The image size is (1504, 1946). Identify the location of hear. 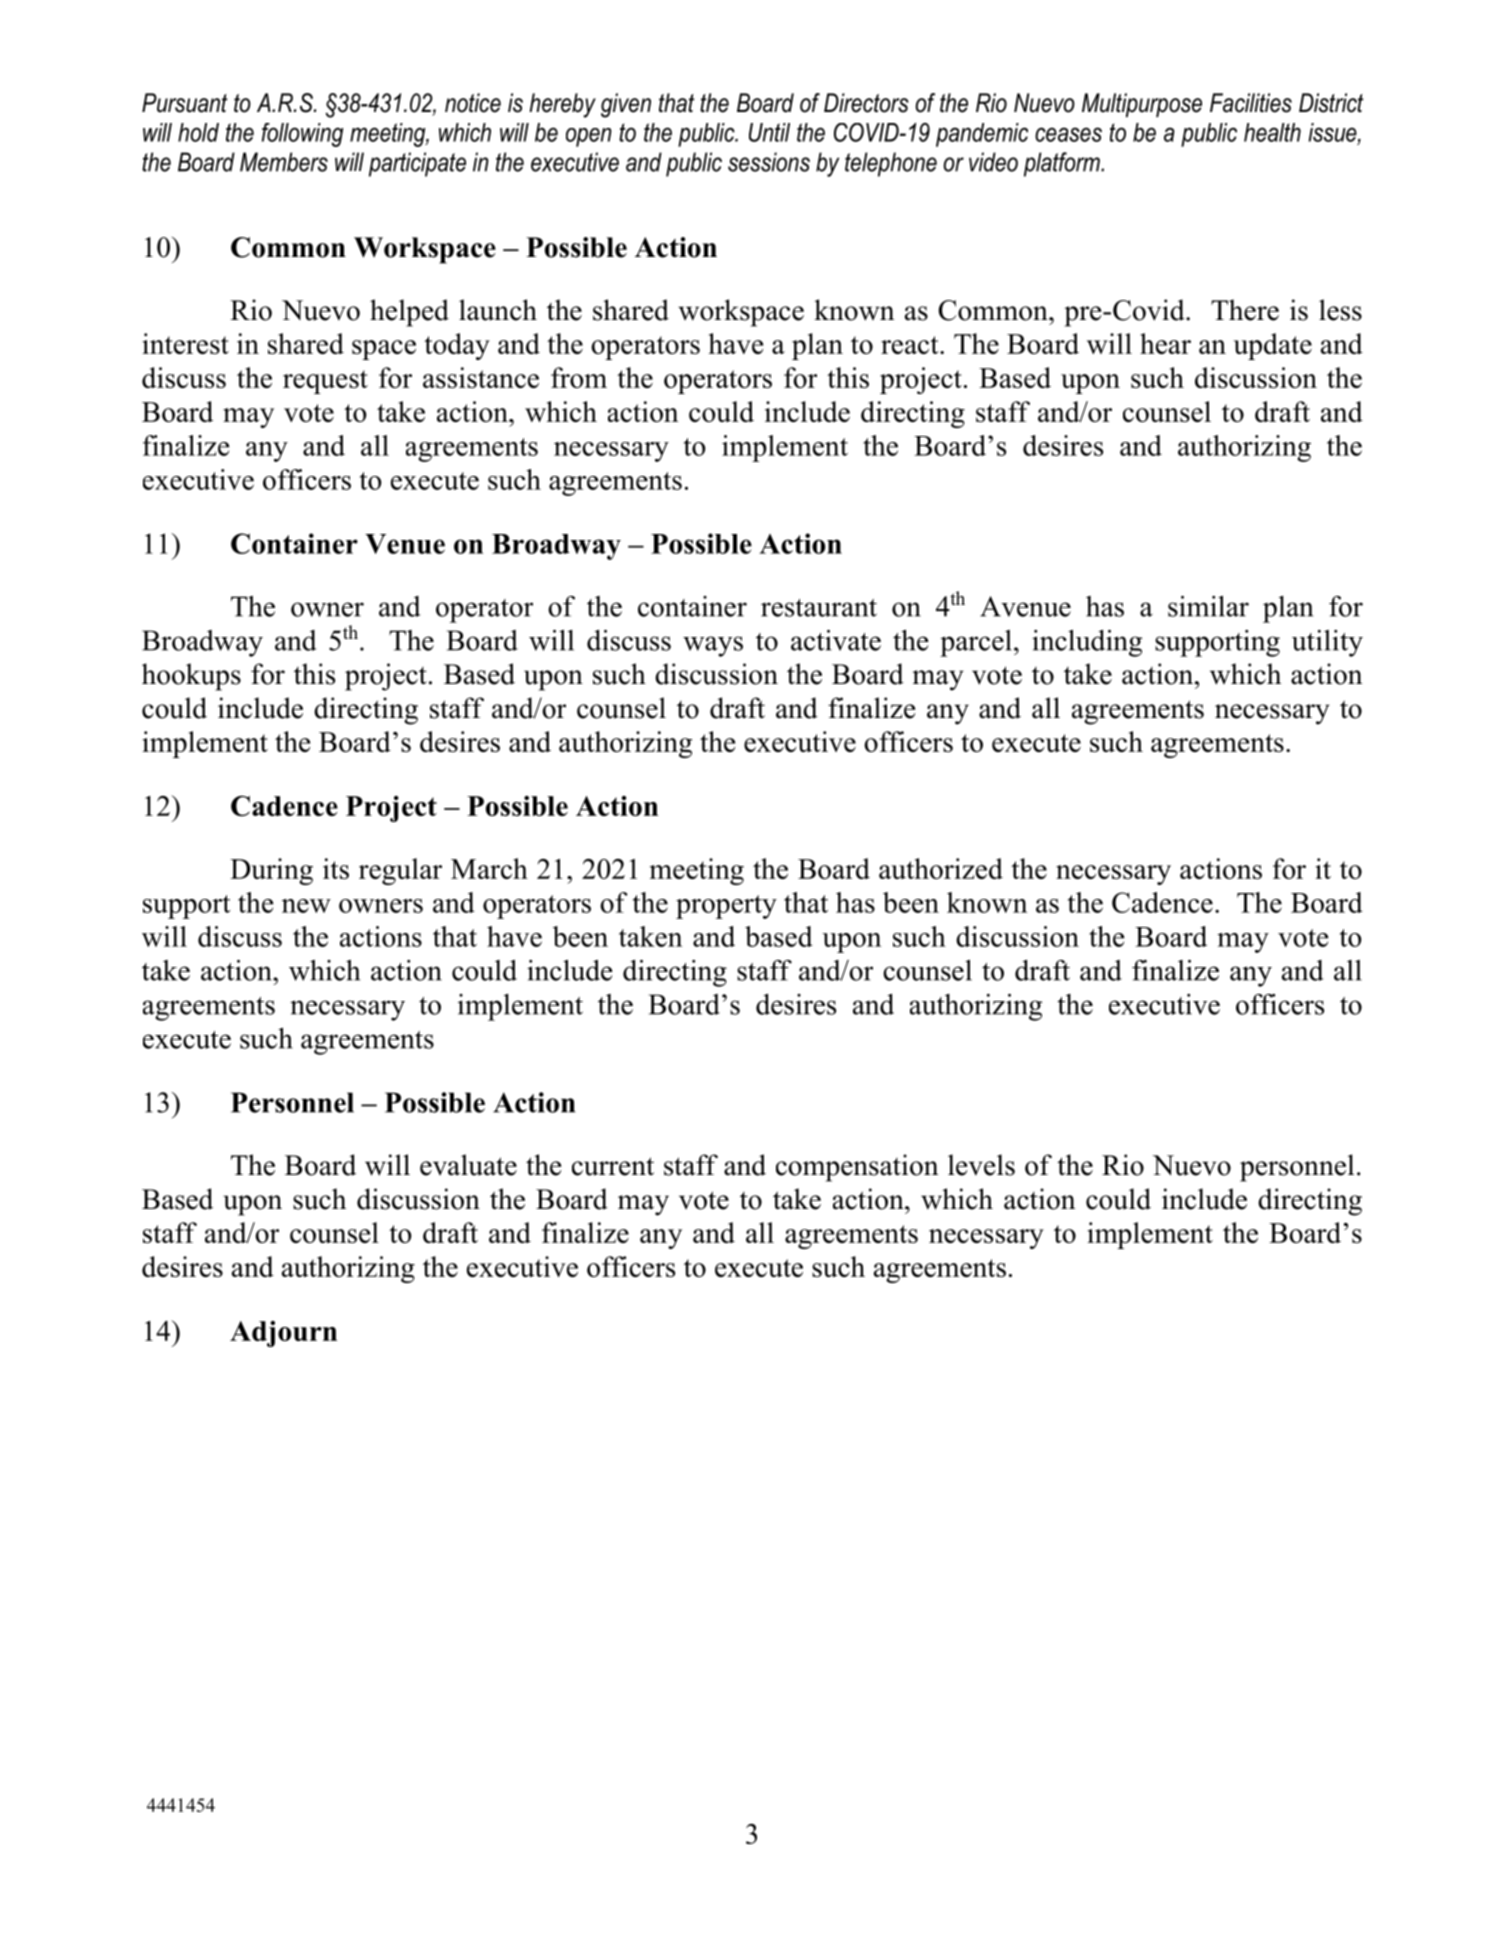
(1165, 343).
